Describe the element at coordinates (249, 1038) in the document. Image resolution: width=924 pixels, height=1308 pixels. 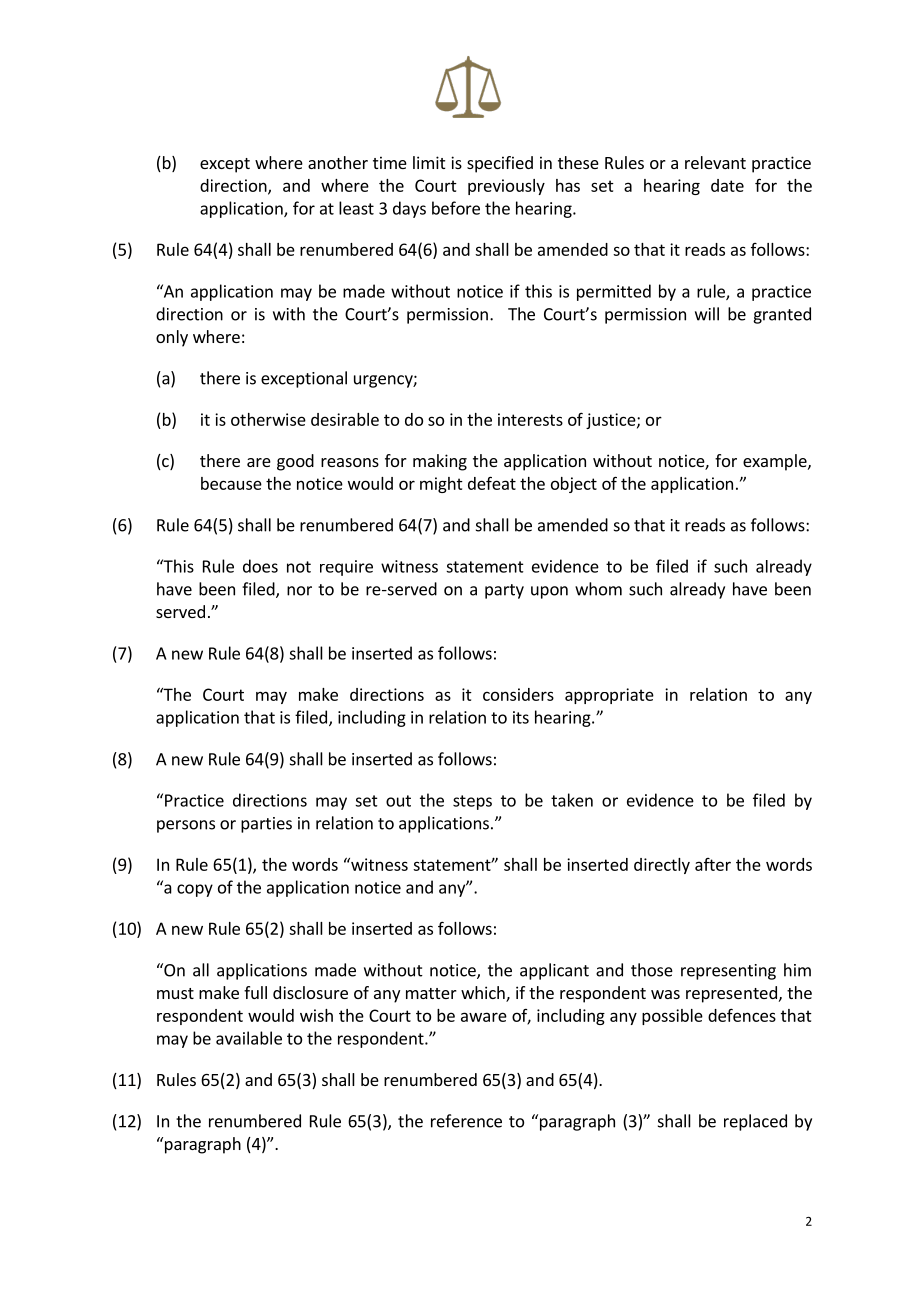
I see `available` at that location.
